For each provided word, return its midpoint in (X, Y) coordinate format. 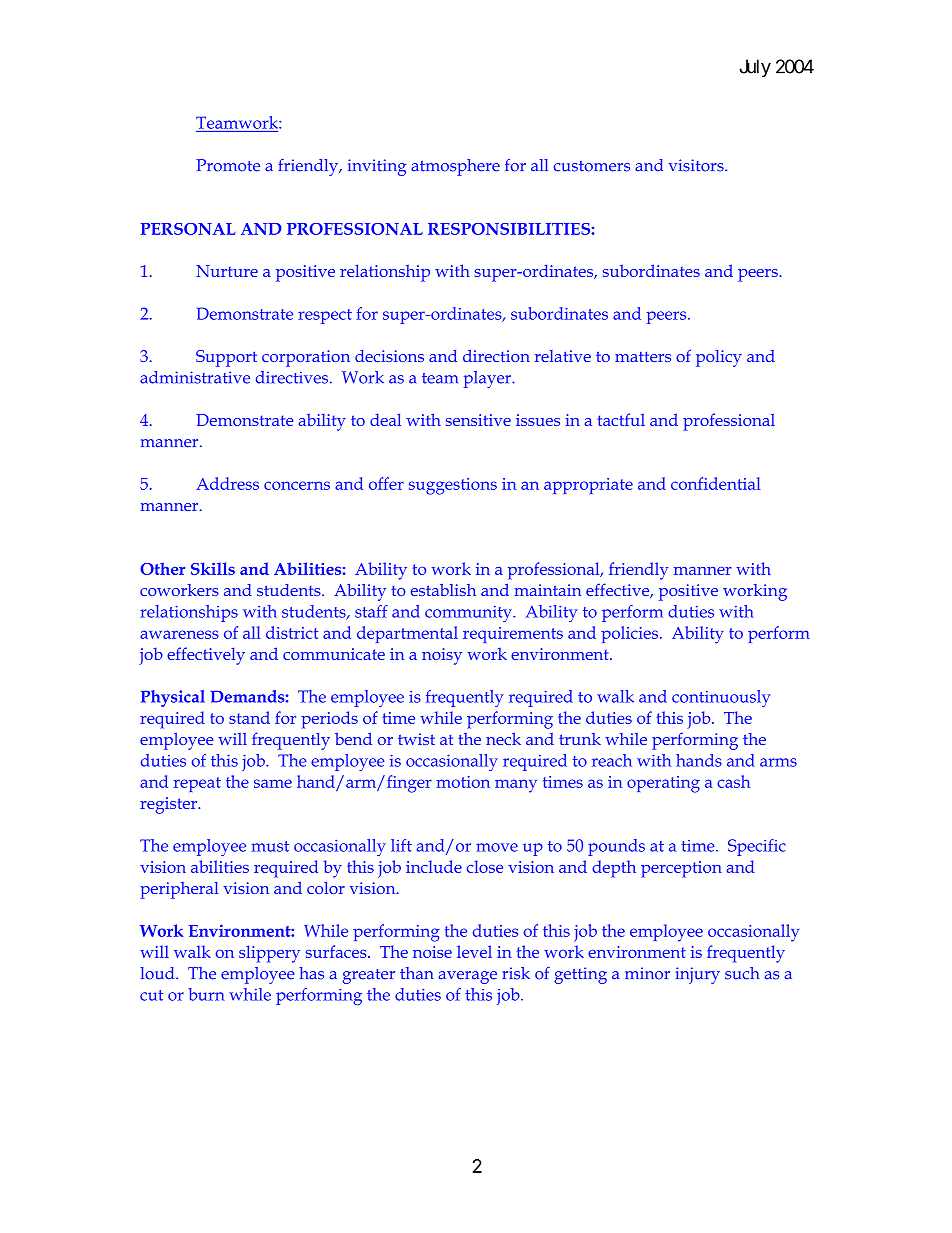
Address (227, 483)
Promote (228, 165)
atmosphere (455, 167)
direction (496, 355)
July (755, 68)
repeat (197, 784)
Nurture (227, 271)
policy (719, 358)
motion (463, 782)
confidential (715, 483)
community (469, 614)
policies (629, 634)
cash (733, 781)
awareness (179, 634)
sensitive (478, 420)
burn (206, 994)
